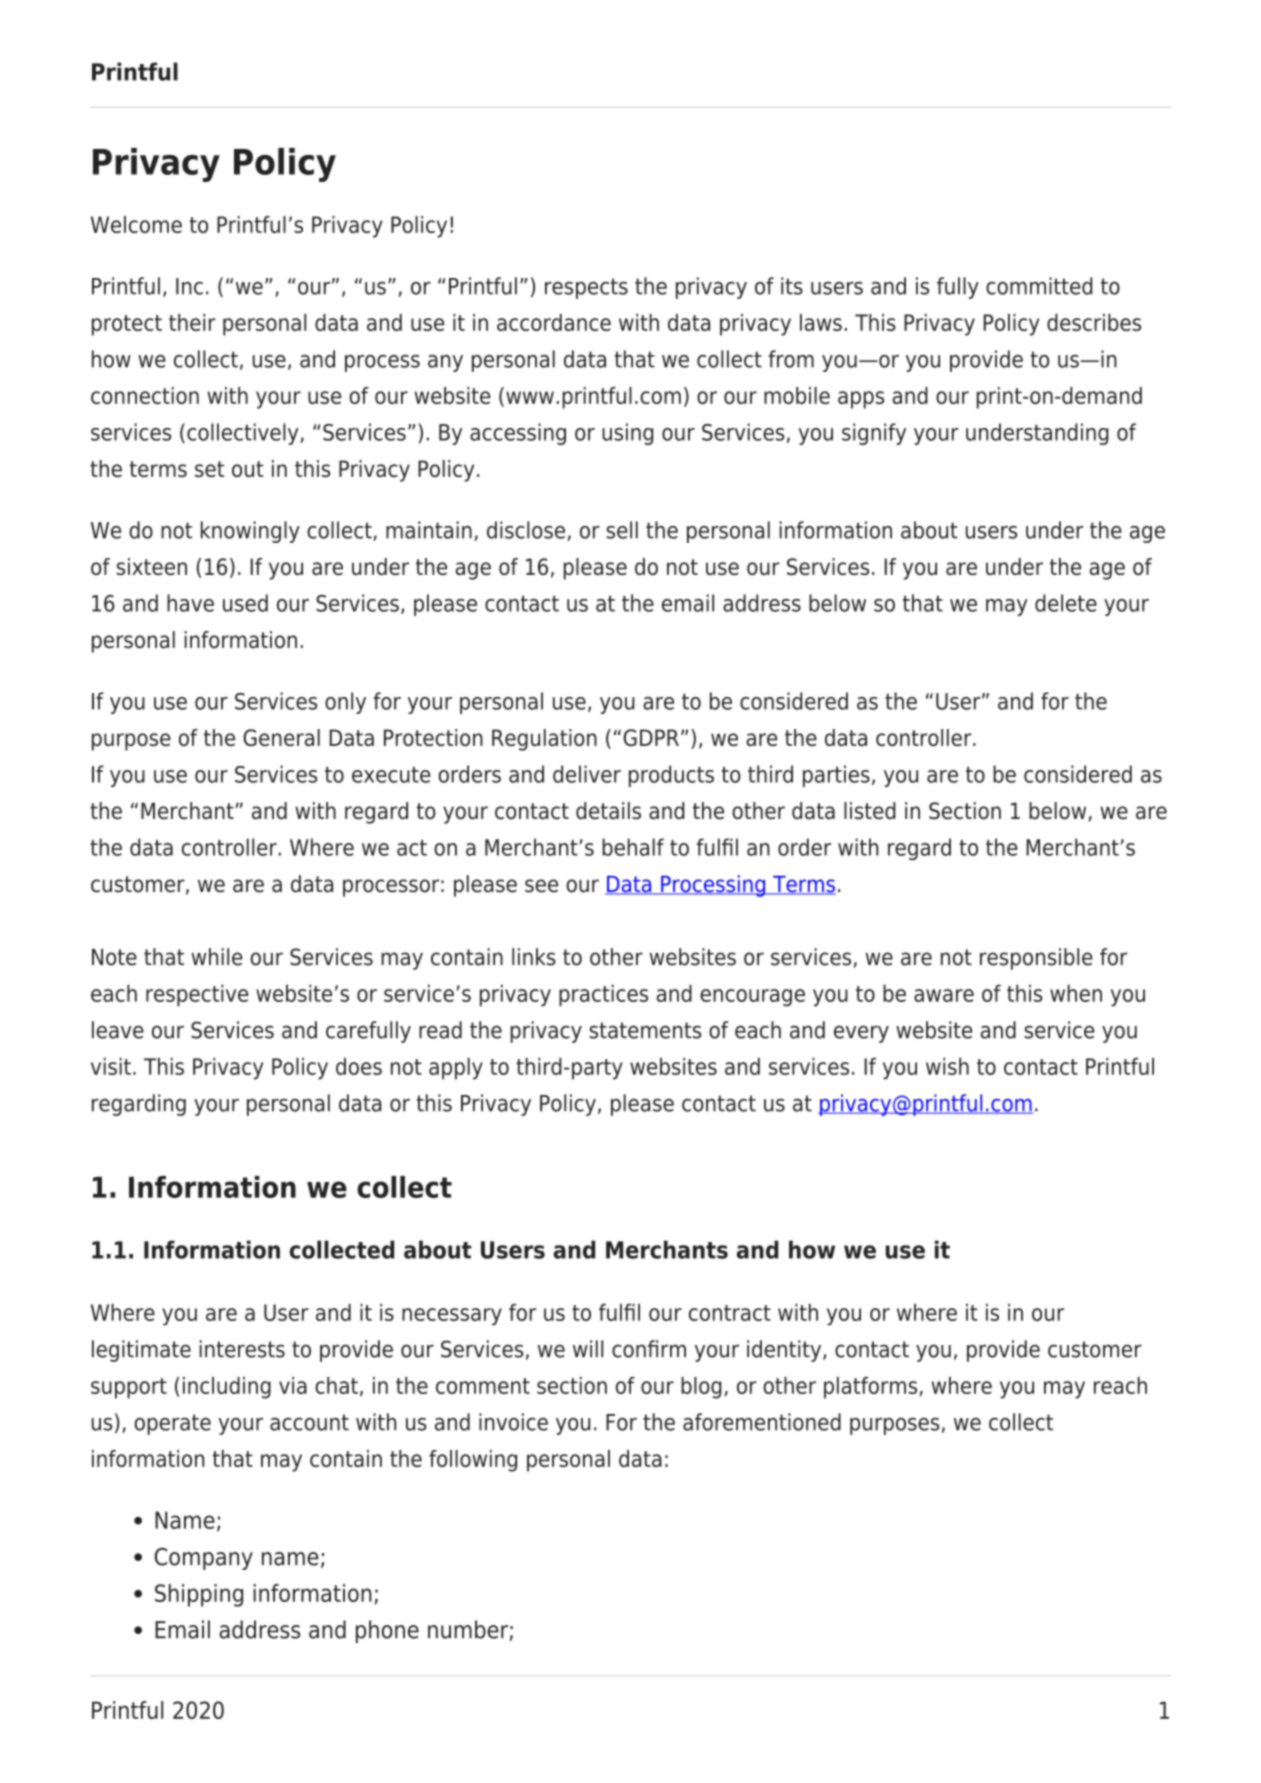 The width and height of the page is (1261, 1783). What do you see at coordinates (199, 1595) in the page?
I see `Shipping` at bounding box center [199, 1595].
